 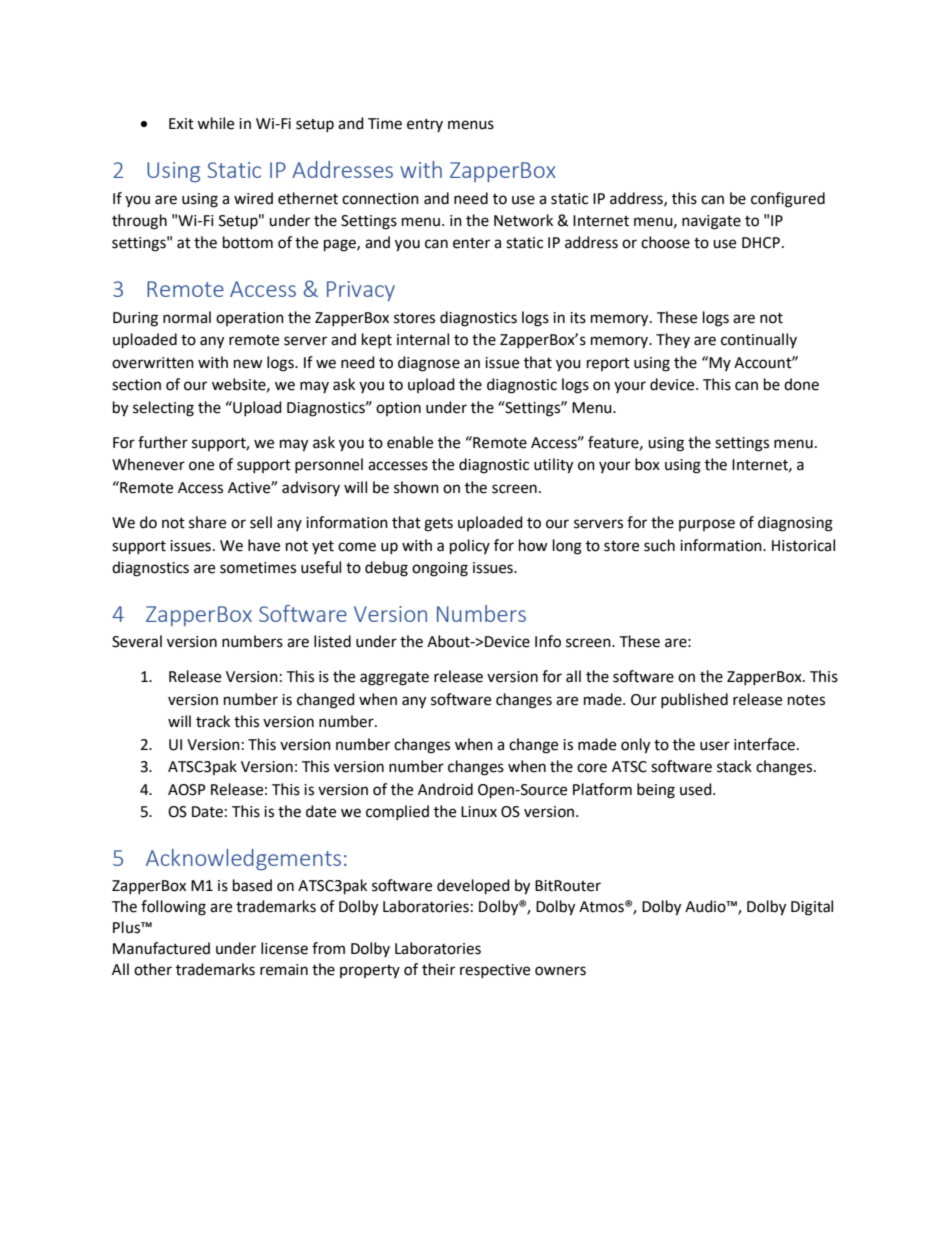 I want to click on purpose, so click(x=707, y=525).
